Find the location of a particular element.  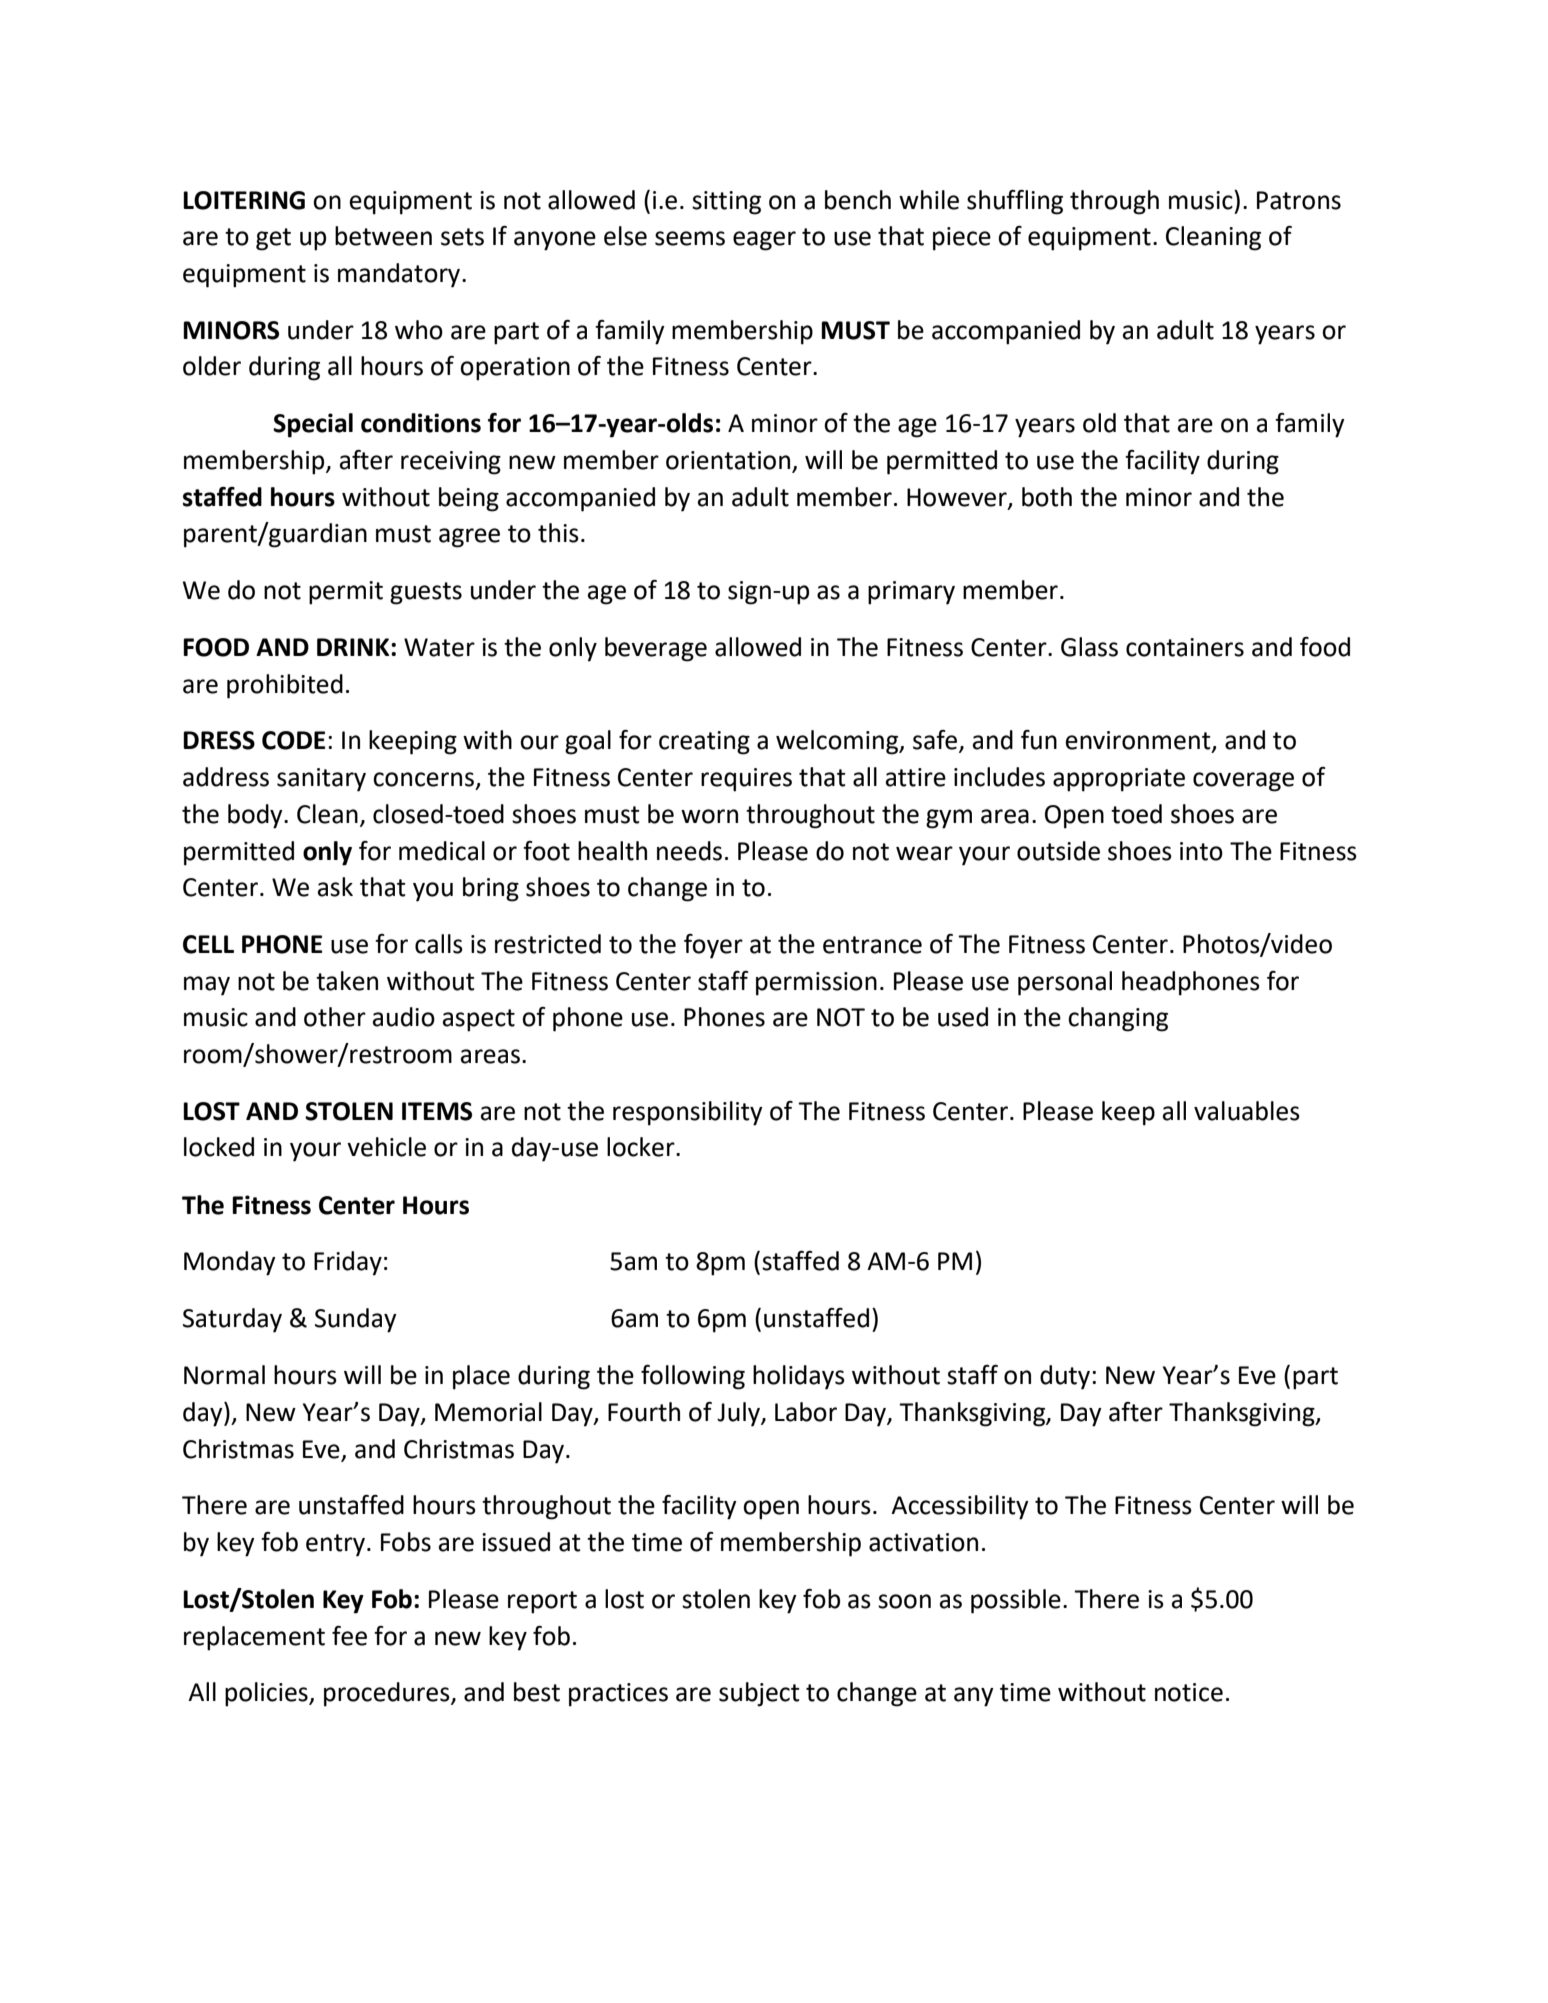

containers is located at coordinates (1185, 647).
